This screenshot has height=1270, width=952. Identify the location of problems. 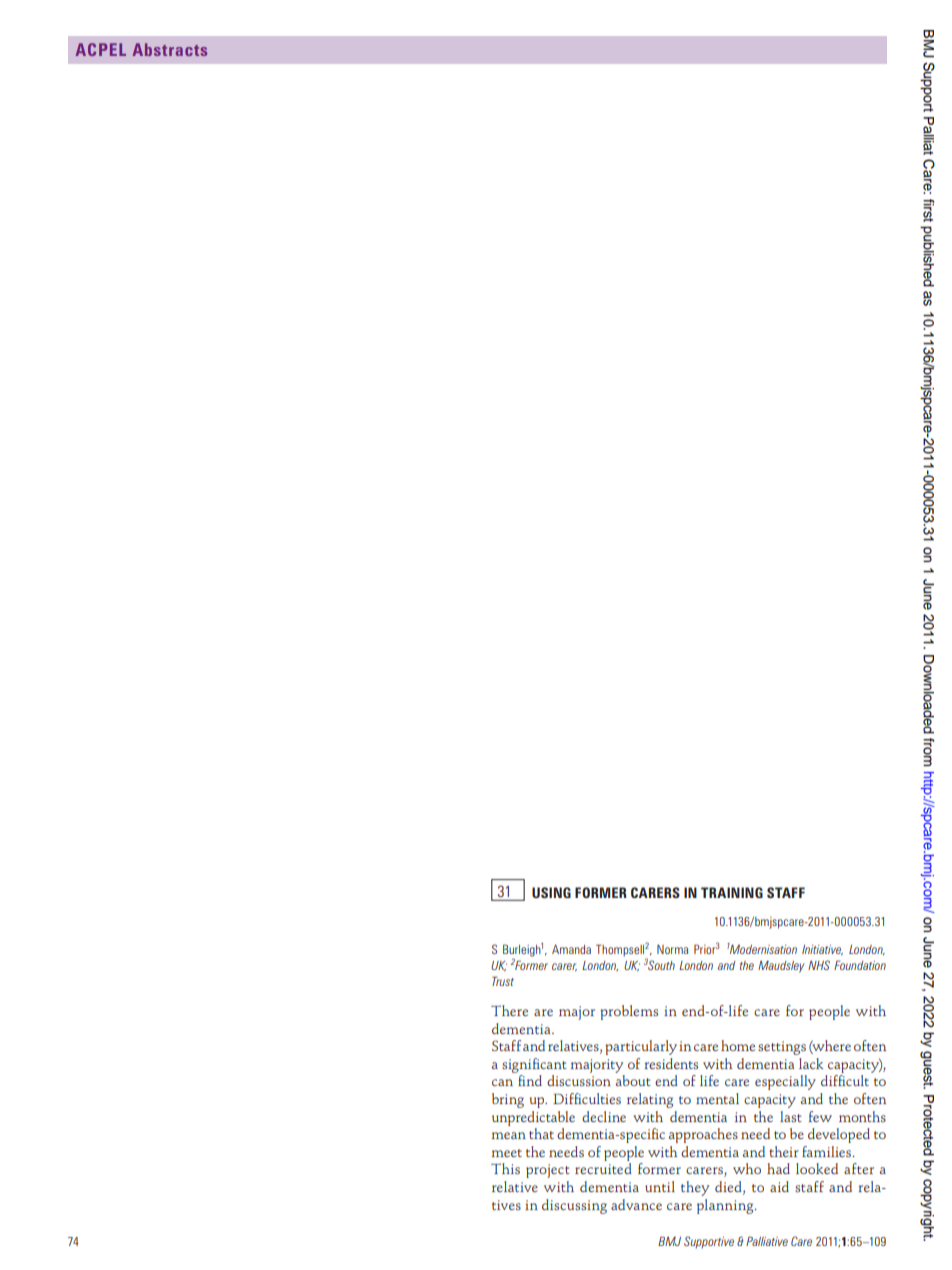
(629, 1012).
